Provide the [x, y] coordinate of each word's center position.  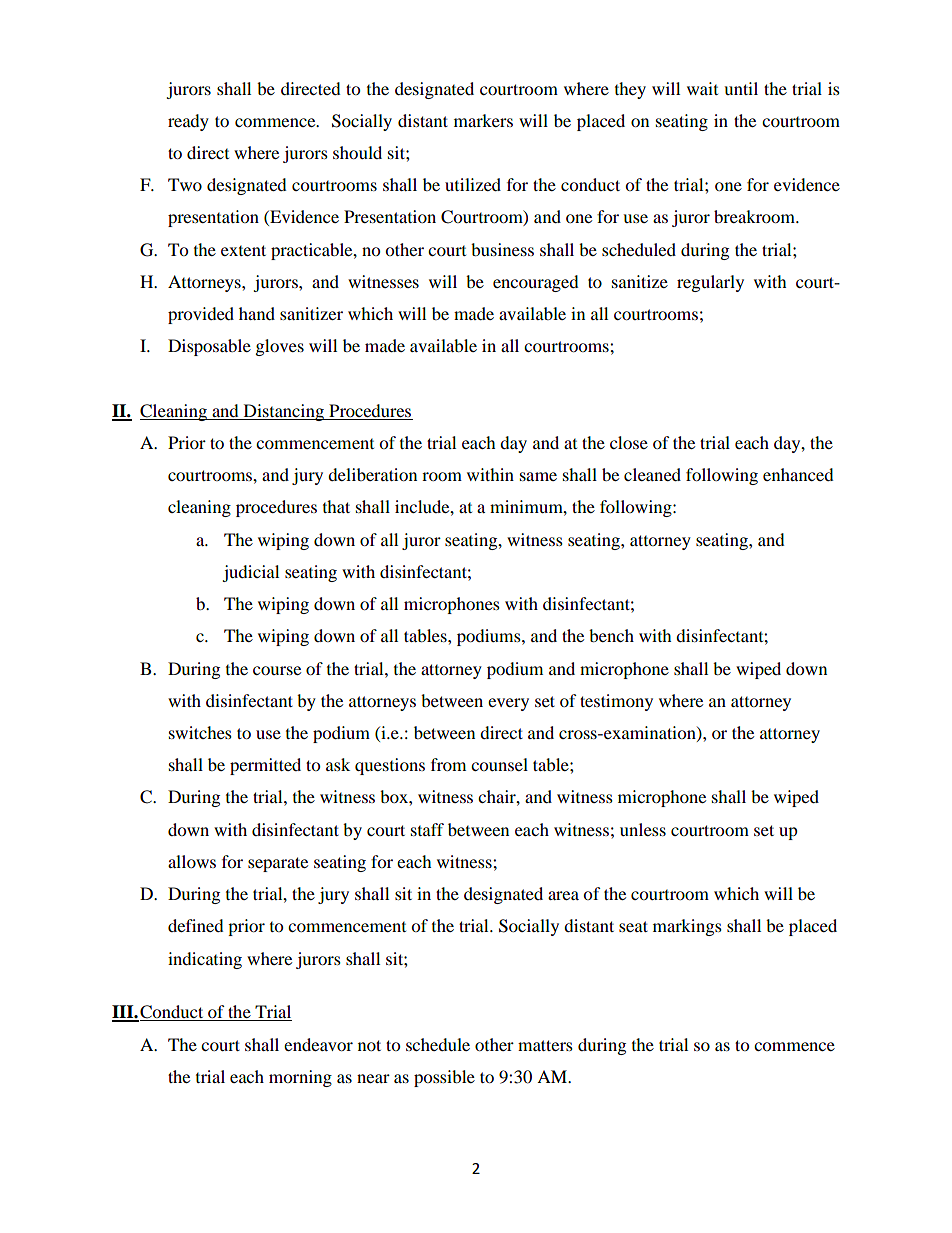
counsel [499, 764]
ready [188, 122]
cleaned [652, 474]
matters [545, 1045]
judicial [250, 573]
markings [687, 927]
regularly [710, 283]
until [741, 88]
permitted [265, 766]
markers [483, 120]
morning [300, 1078]
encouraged [536, 283]
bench [611, 635]
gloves [280, 347]
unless [643, 829]
